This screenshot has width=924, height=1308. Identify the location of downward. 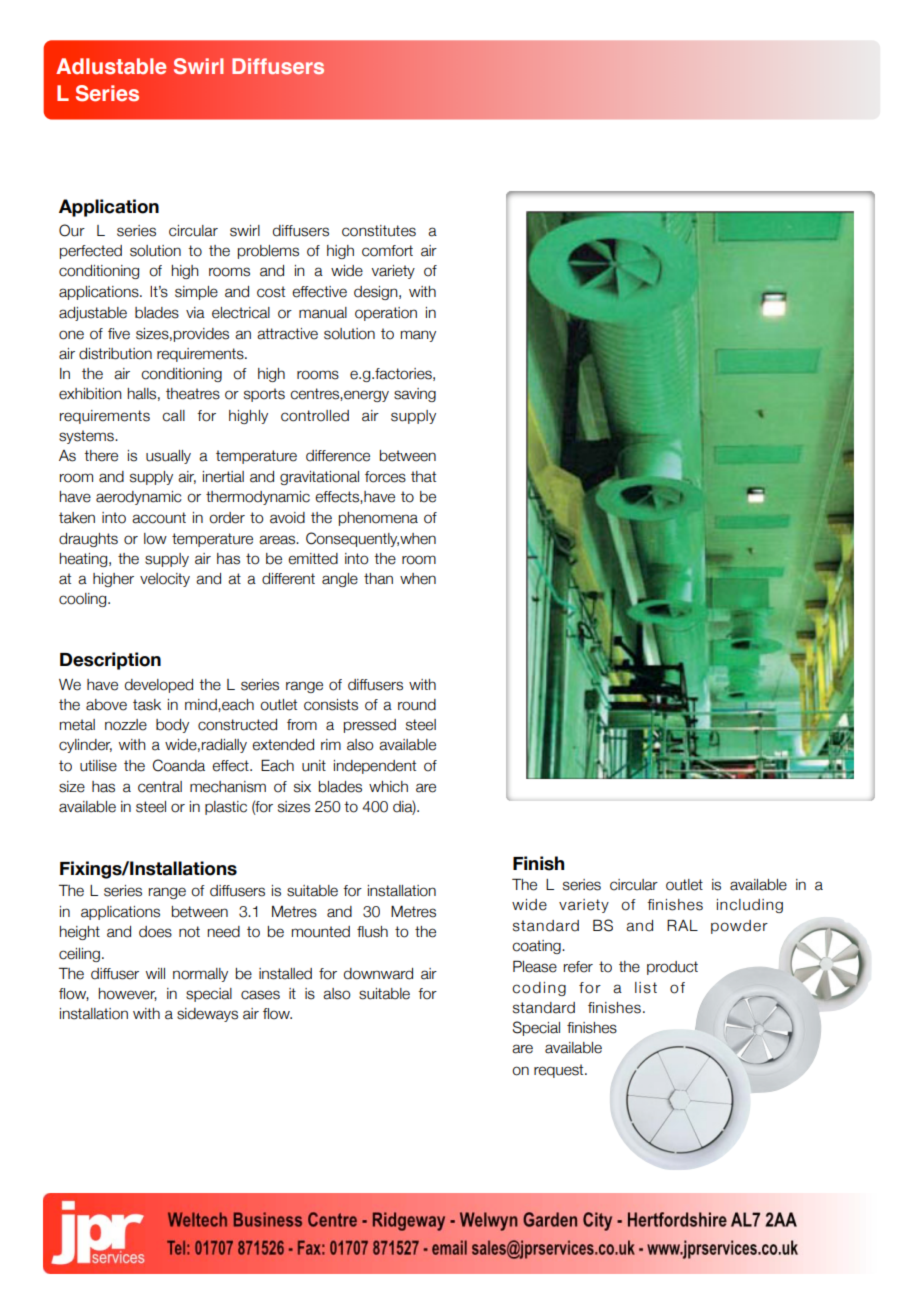
(378, 974).
